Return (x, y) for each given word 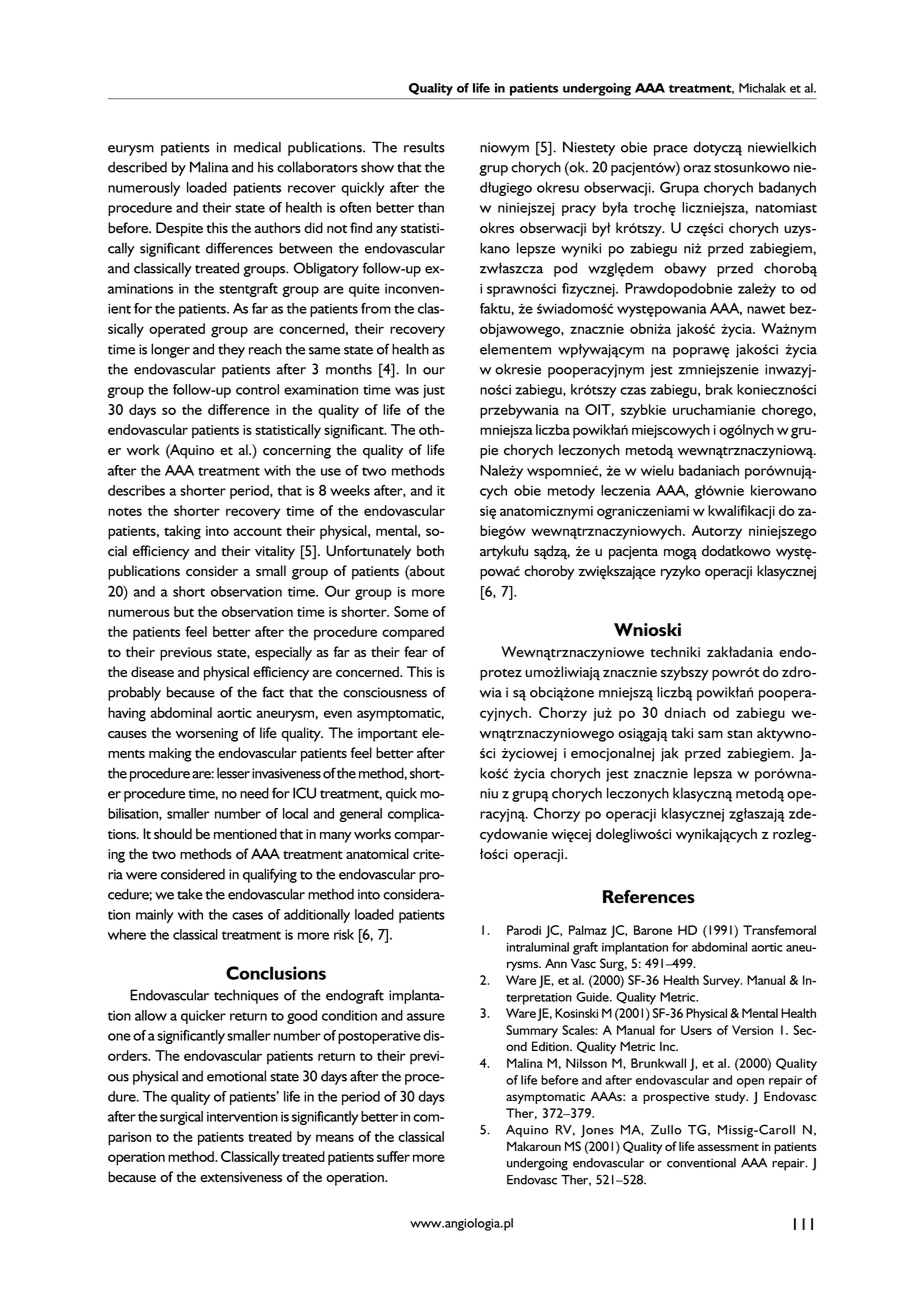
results (424, 147)
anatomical (377, 854)
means (335, 1138)
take (190, 894)
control (257, 389)
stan (739, 734)
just (434, 391)
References (649, 897)
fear (416, 652)
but (184, 611)
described (137, 167)
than (431, 207)
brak (719, 389)
